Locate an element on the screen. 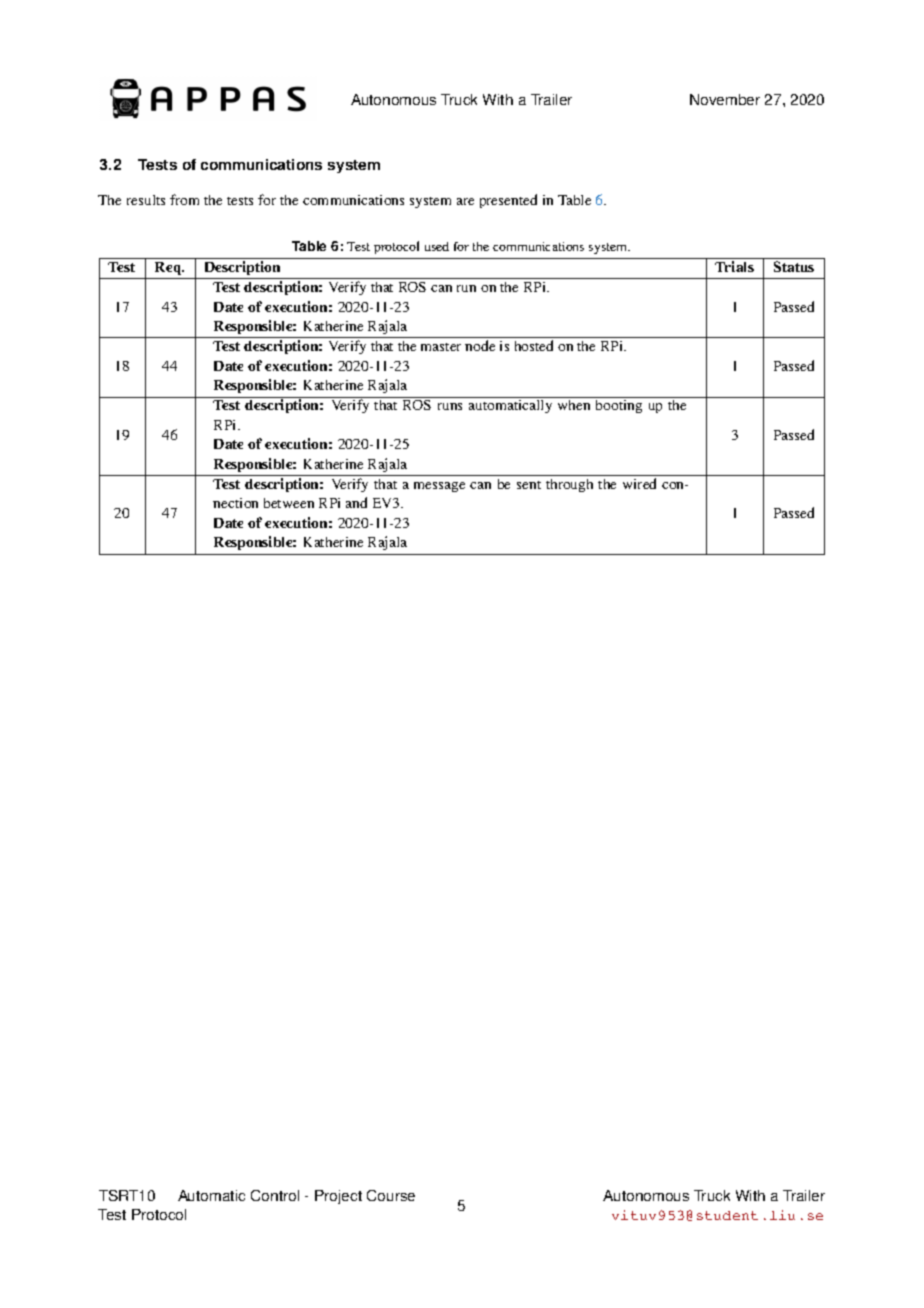 Image resolution: width=924 pixels, height=1308 pixels. Control is located at coordinates (275, 1195).
